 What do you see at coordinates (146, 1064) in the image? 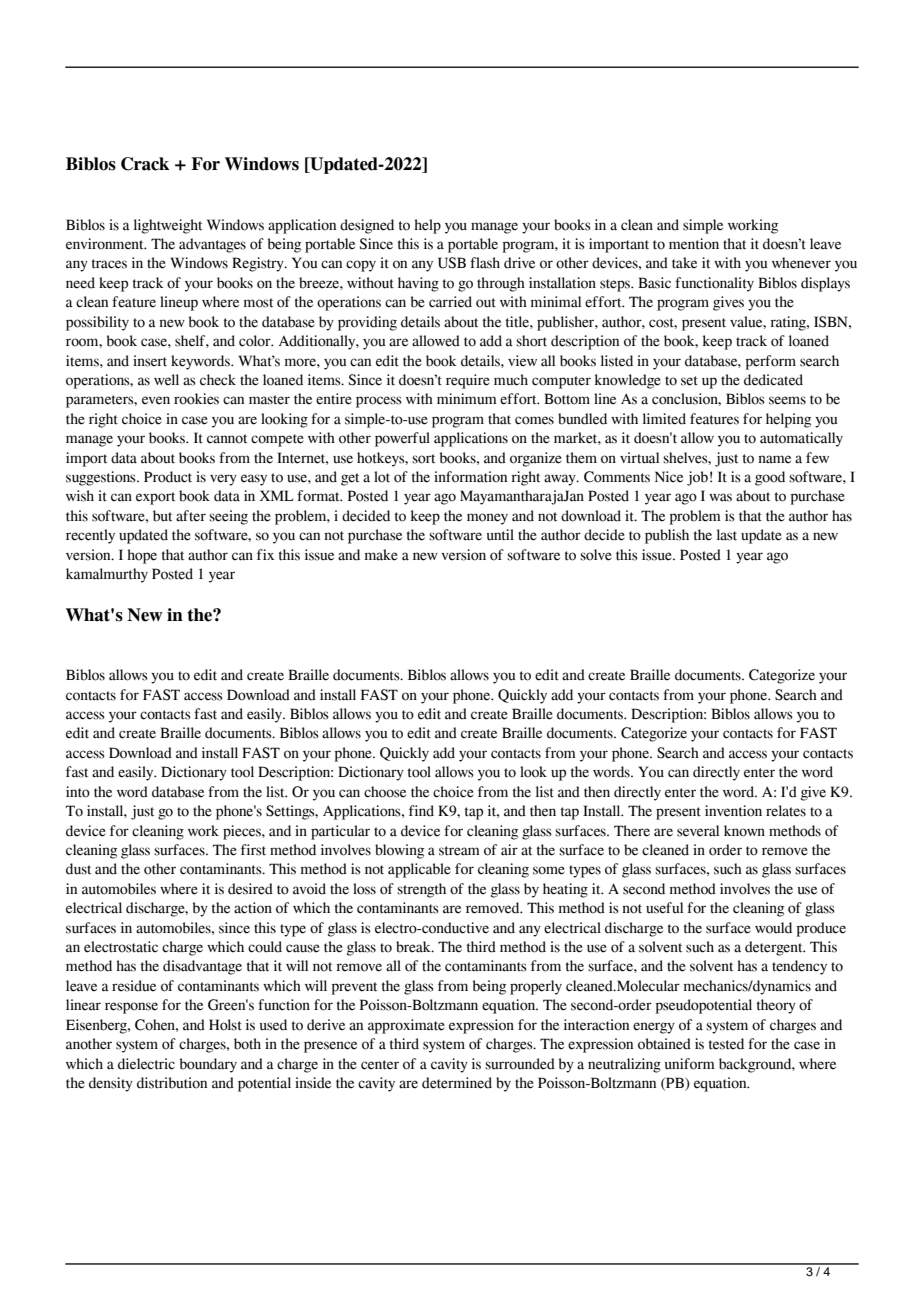
I see `dielectric` at bounding box center [146, 1064].
